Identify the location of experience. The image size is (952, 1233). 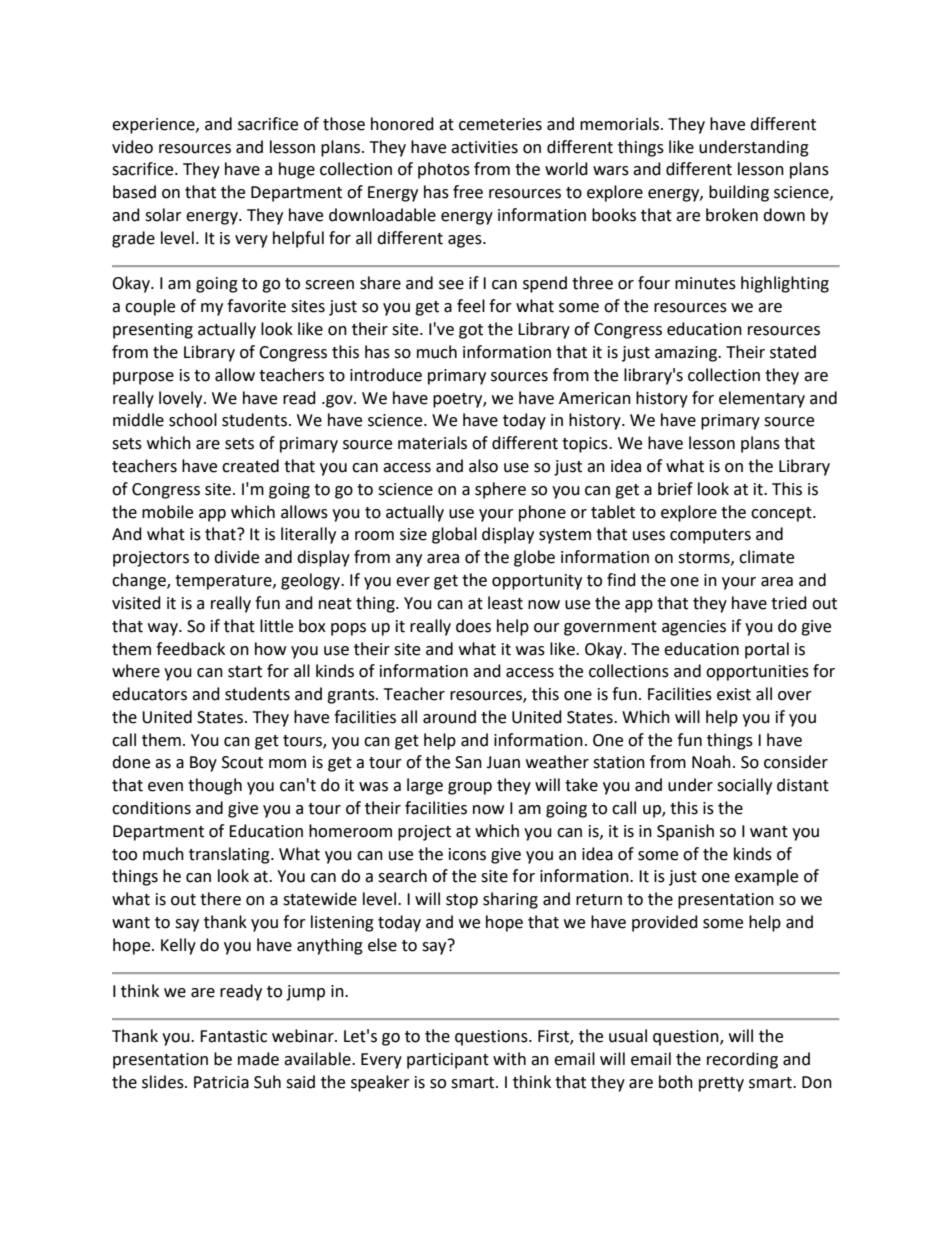
(154, 126).
